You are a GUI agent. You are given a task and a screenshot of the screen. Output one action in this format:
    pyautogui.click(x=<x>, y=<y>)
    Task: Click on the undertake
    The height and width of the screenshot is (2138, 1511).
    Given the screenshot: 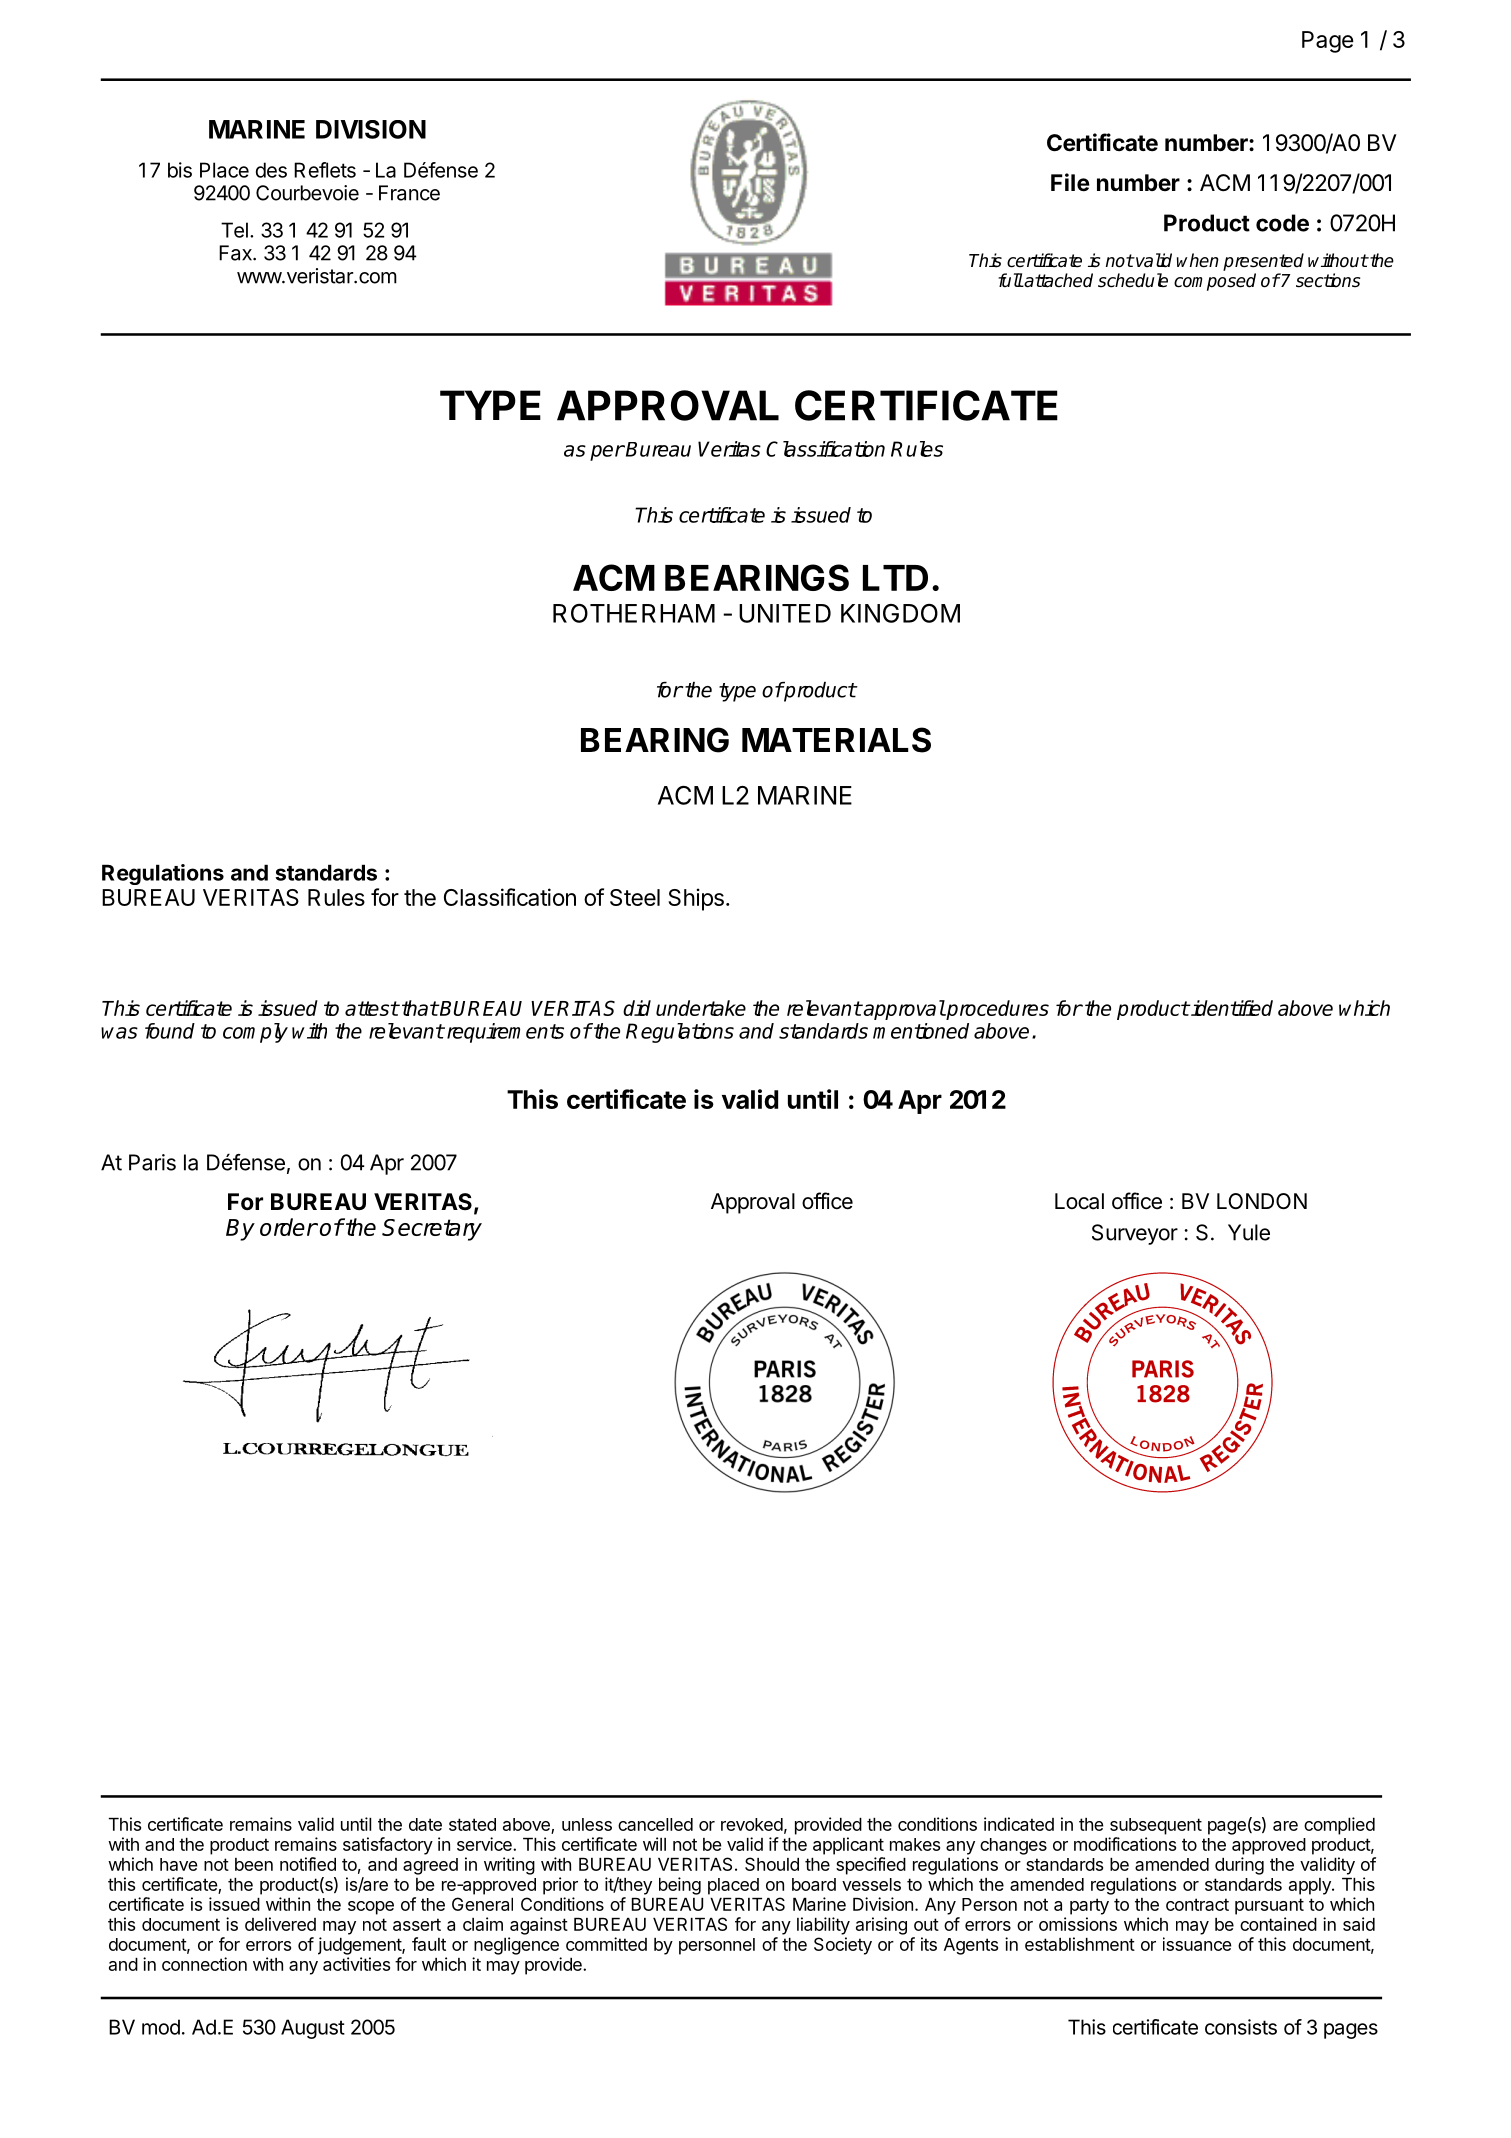 What is the action you would take?
    pyautogui.click(x=701, y=1008)
